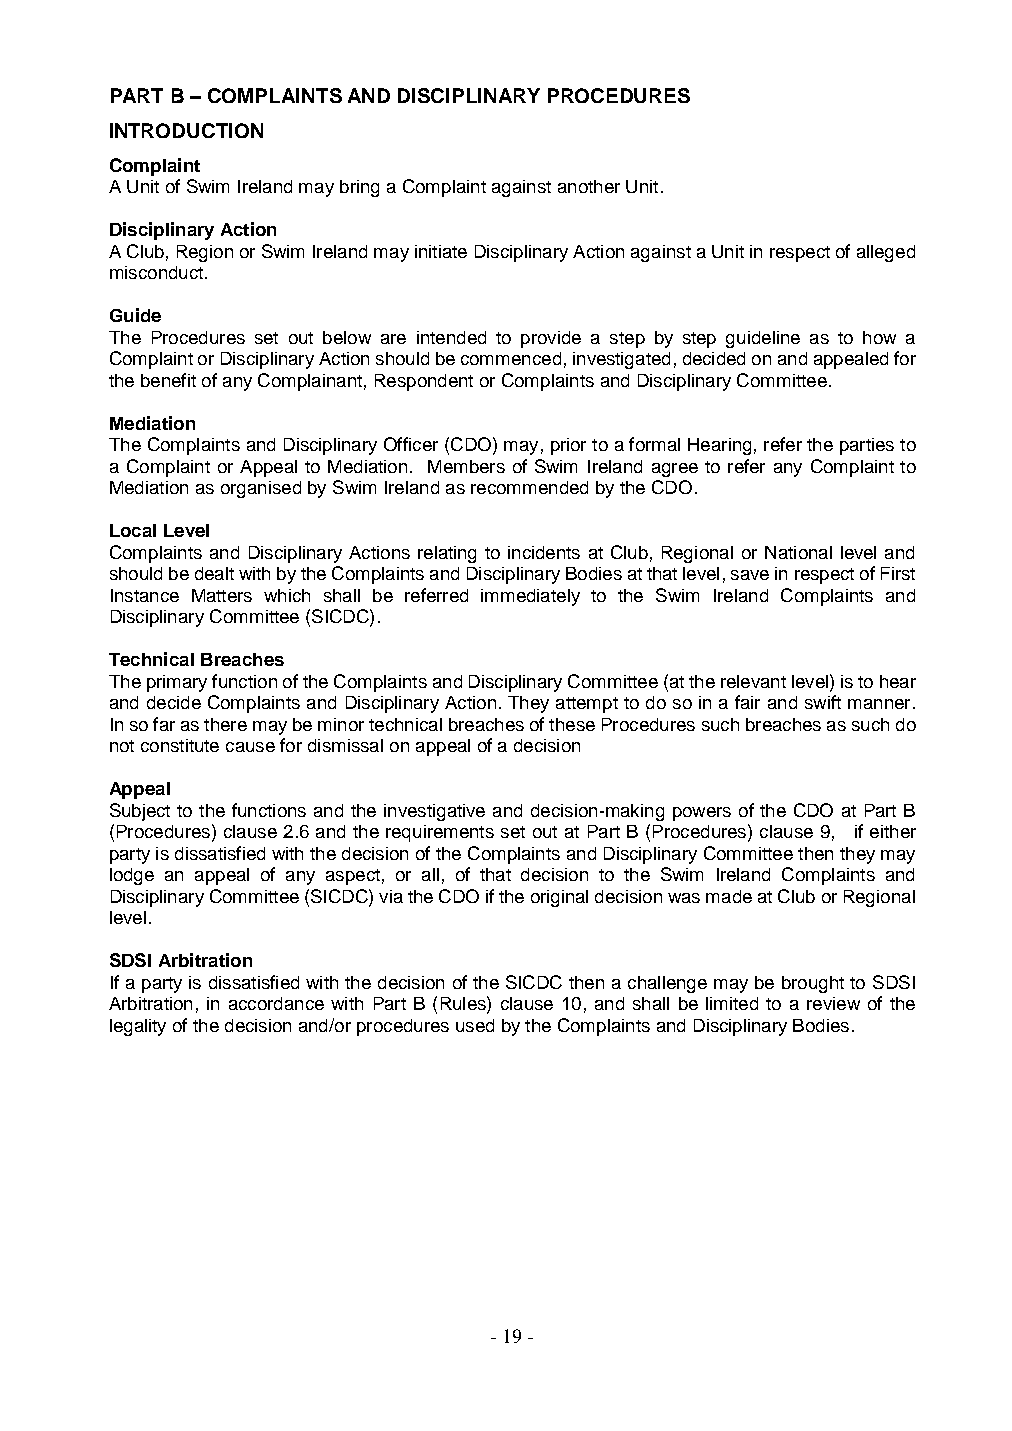 This screenshot has width=1012, height=1431. I want to click on dealt, so click(214, 573).
